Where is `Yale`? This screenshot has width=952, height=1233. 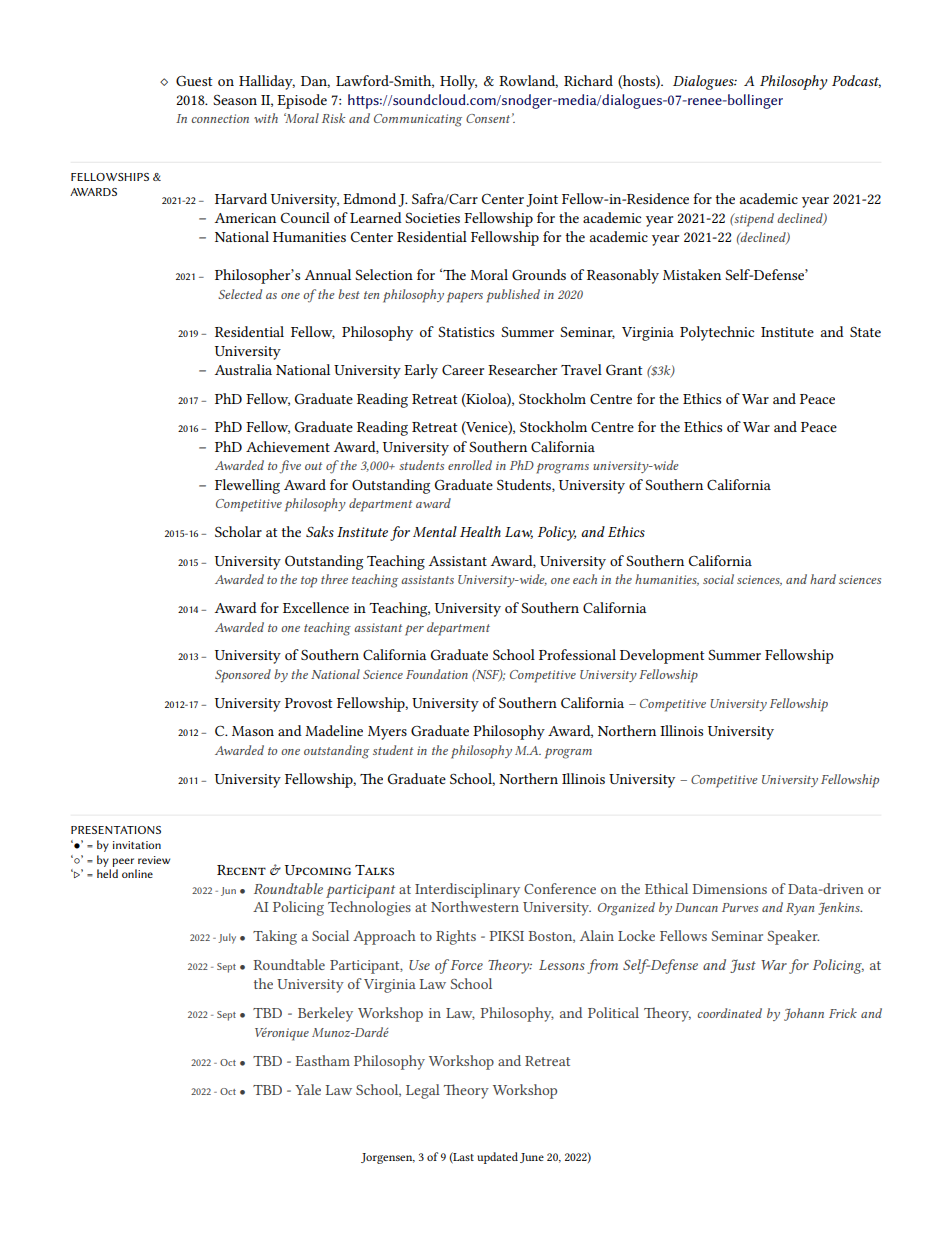
Yale is located at coordinates (308, 1089).
